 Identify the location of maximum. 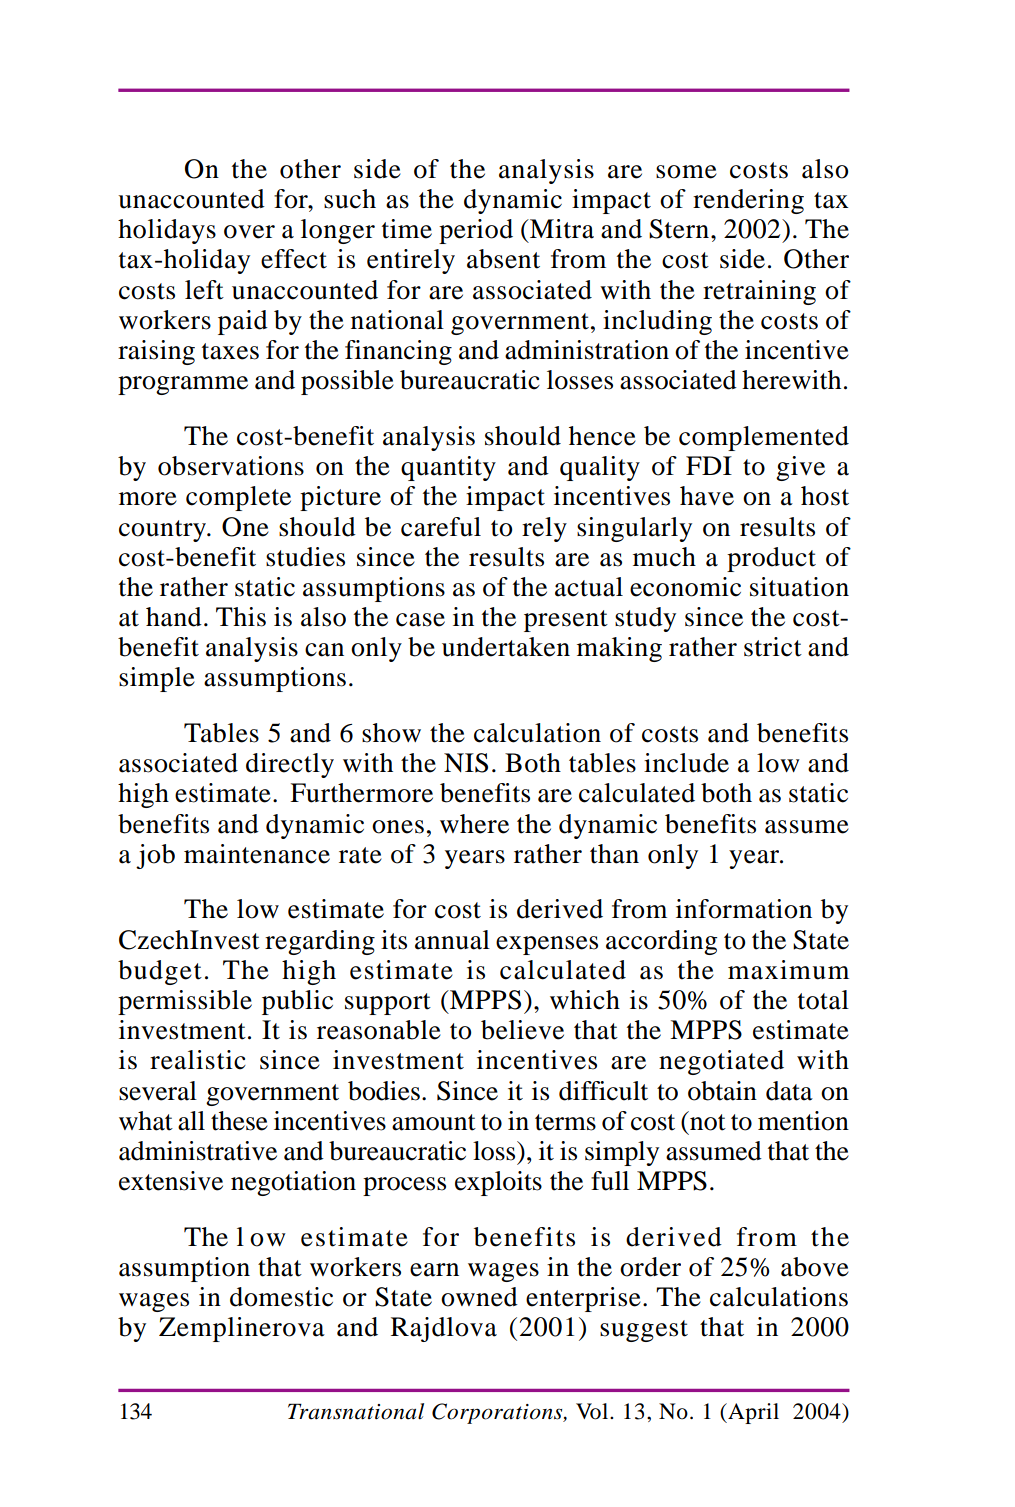
(788, 970).
